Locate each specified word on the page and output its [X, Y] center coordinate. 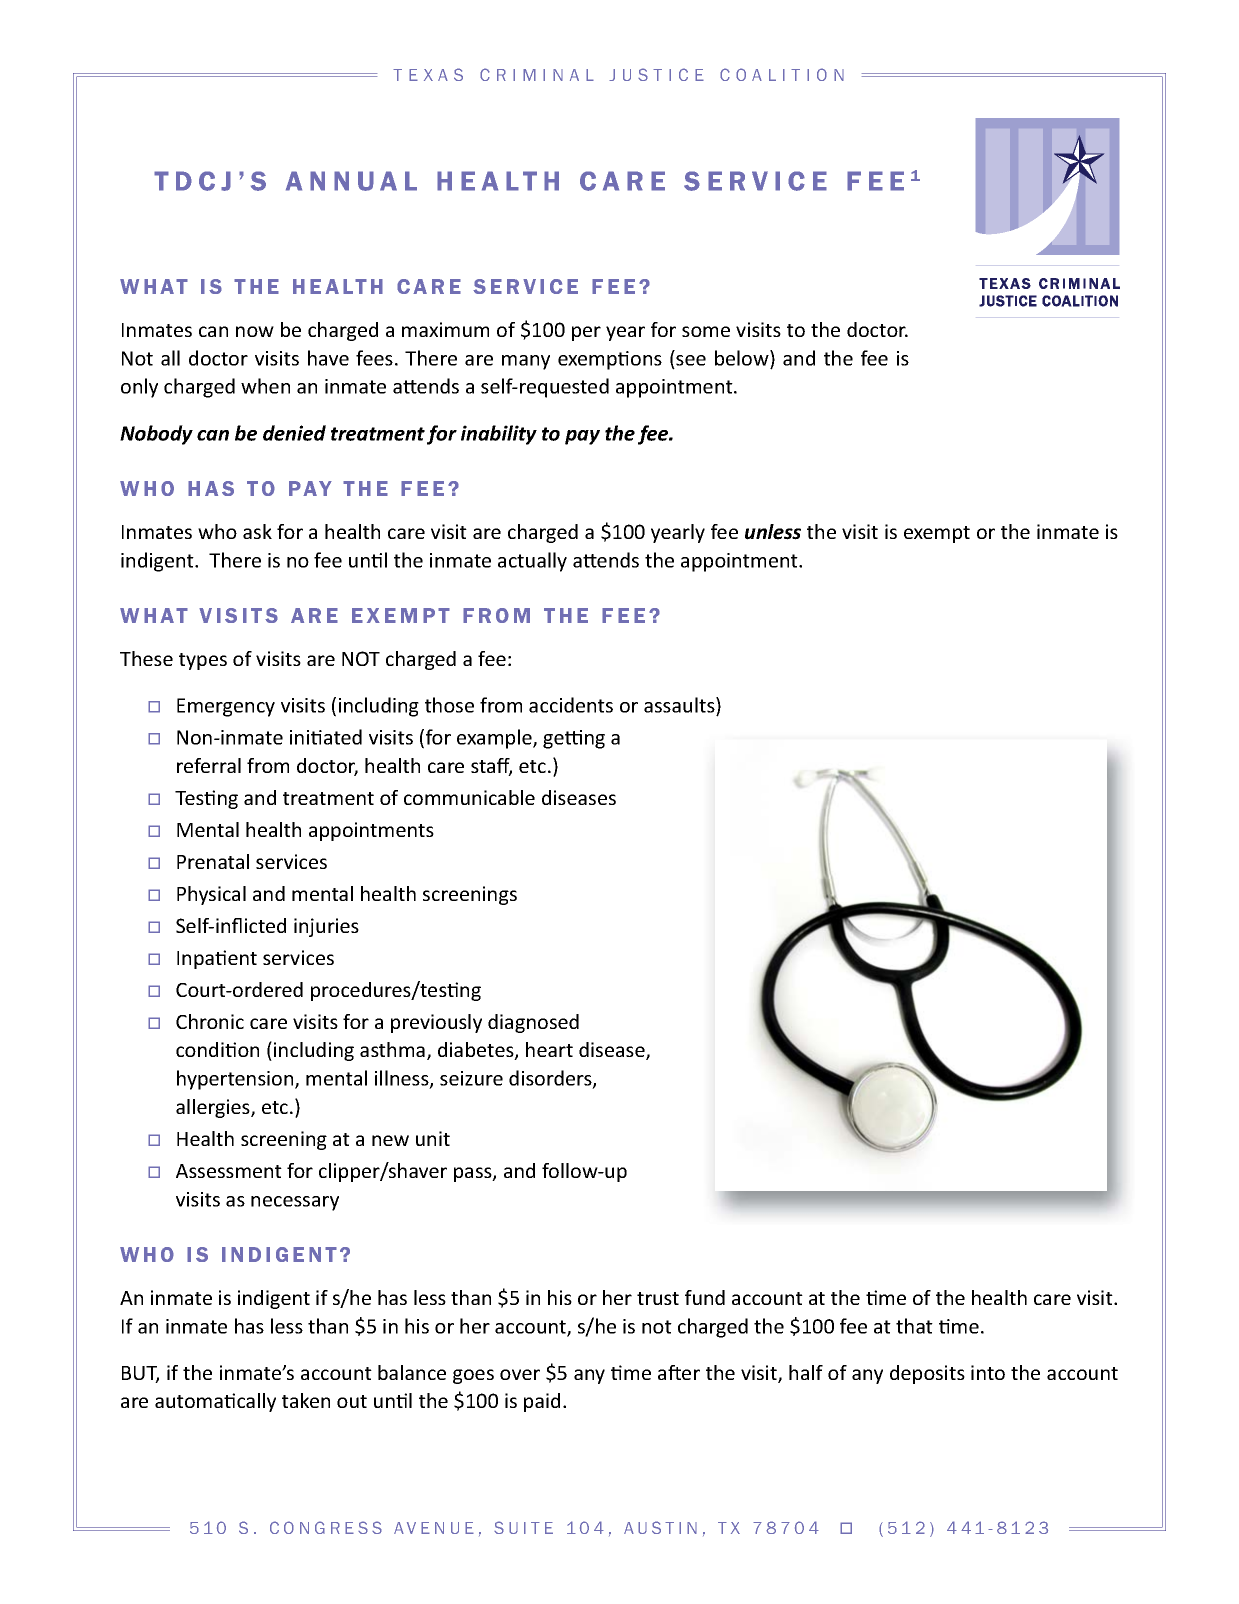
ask [257, 531]
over [520, 1374]
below [743, 358]
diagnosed [533, 1023]
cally [256, 1402]
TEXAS [428, 74]
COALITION [782, 74]
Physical [211, 895]
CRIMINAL [537, 74]
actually [532, 562]
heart [549, 1049]
